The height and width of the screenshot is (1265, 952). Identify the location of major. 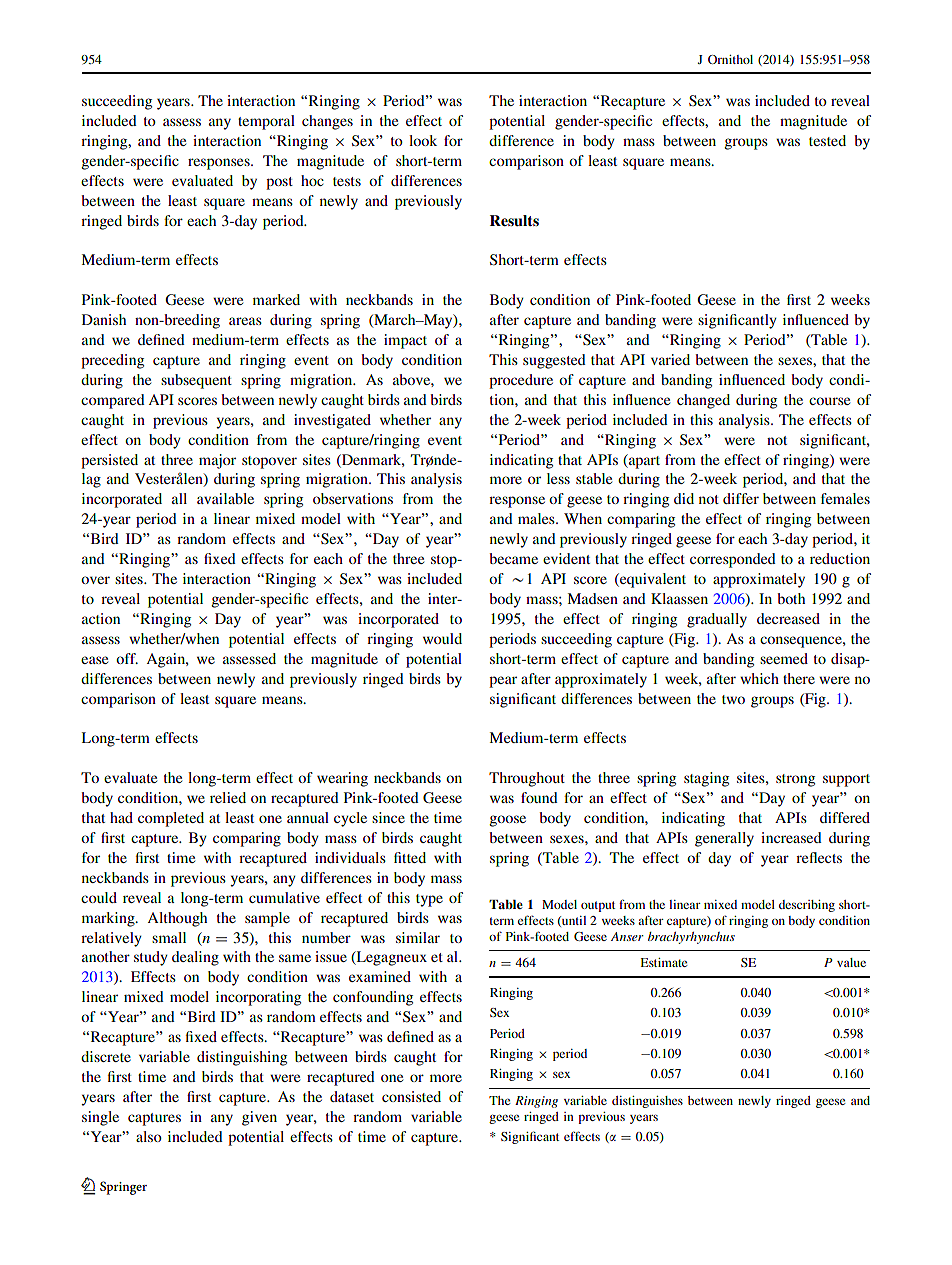
(217, 461).
